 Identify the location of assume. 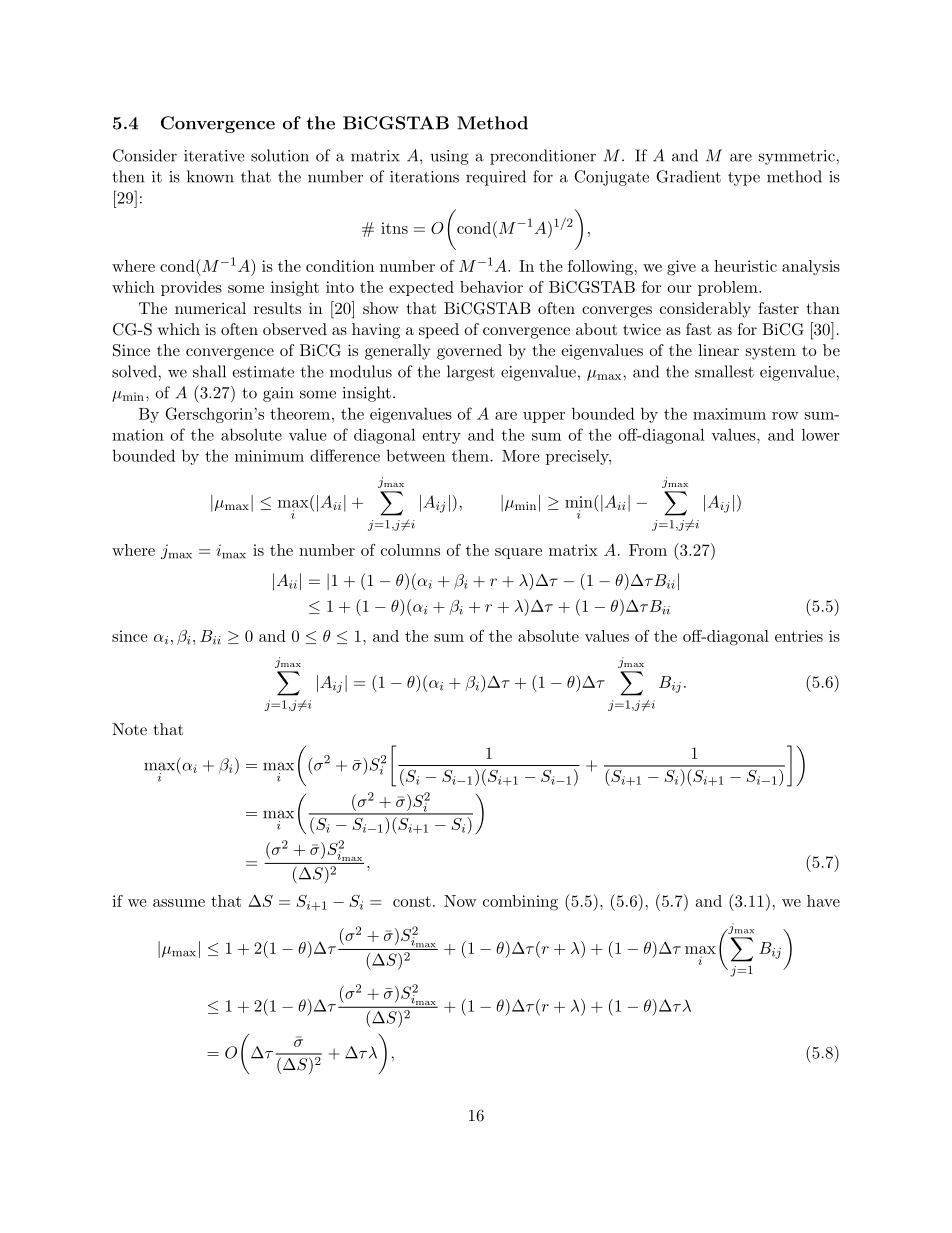
(179, 903).
